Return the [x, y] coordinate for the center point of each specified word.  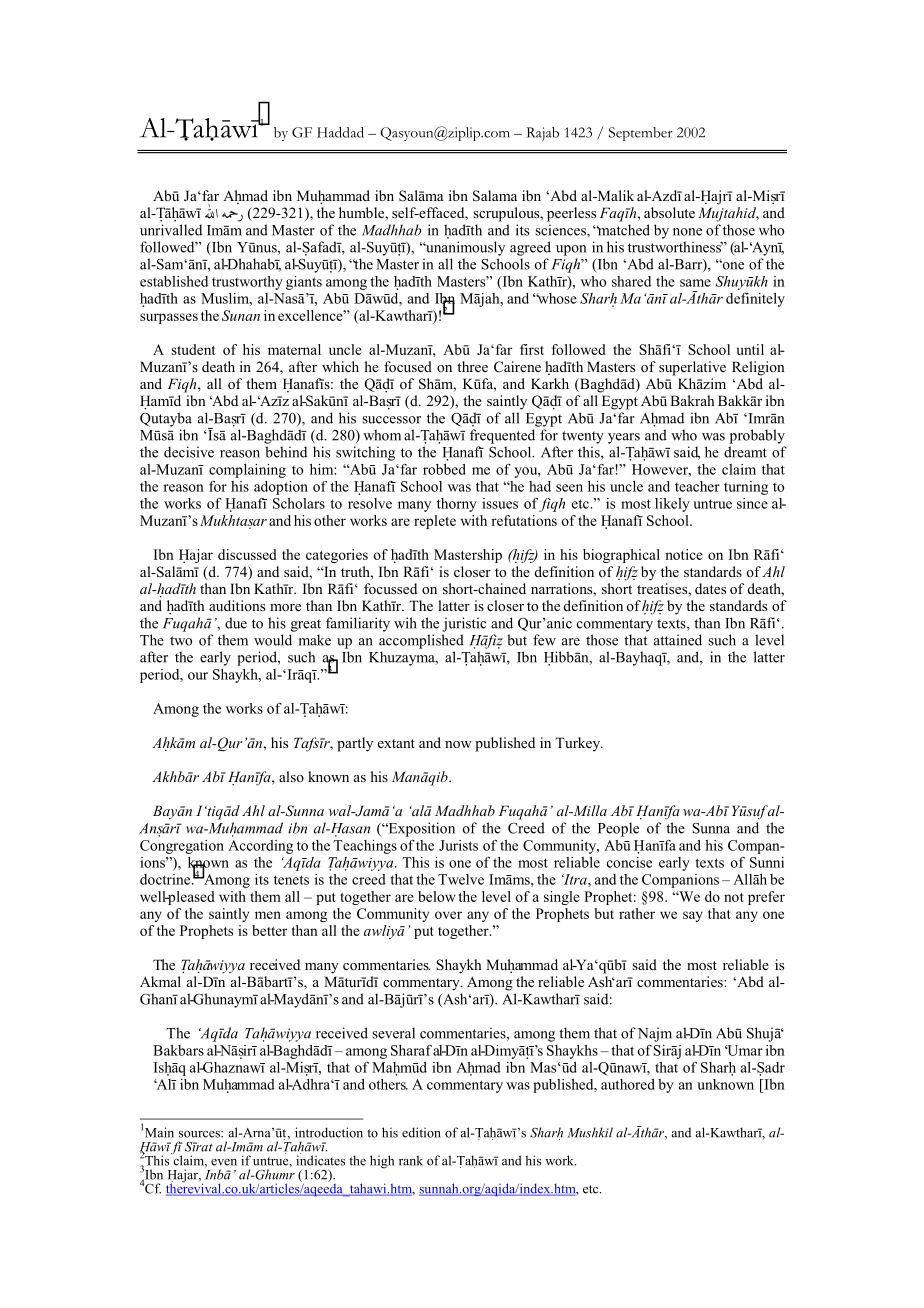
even [224, 1162]
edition [421, 1132]
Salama [495, 196]
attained [678, 640]
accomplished [421, 641]
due [236, 623]
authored [628, 1084]
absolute [669, 212]
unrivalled [171, 230]
